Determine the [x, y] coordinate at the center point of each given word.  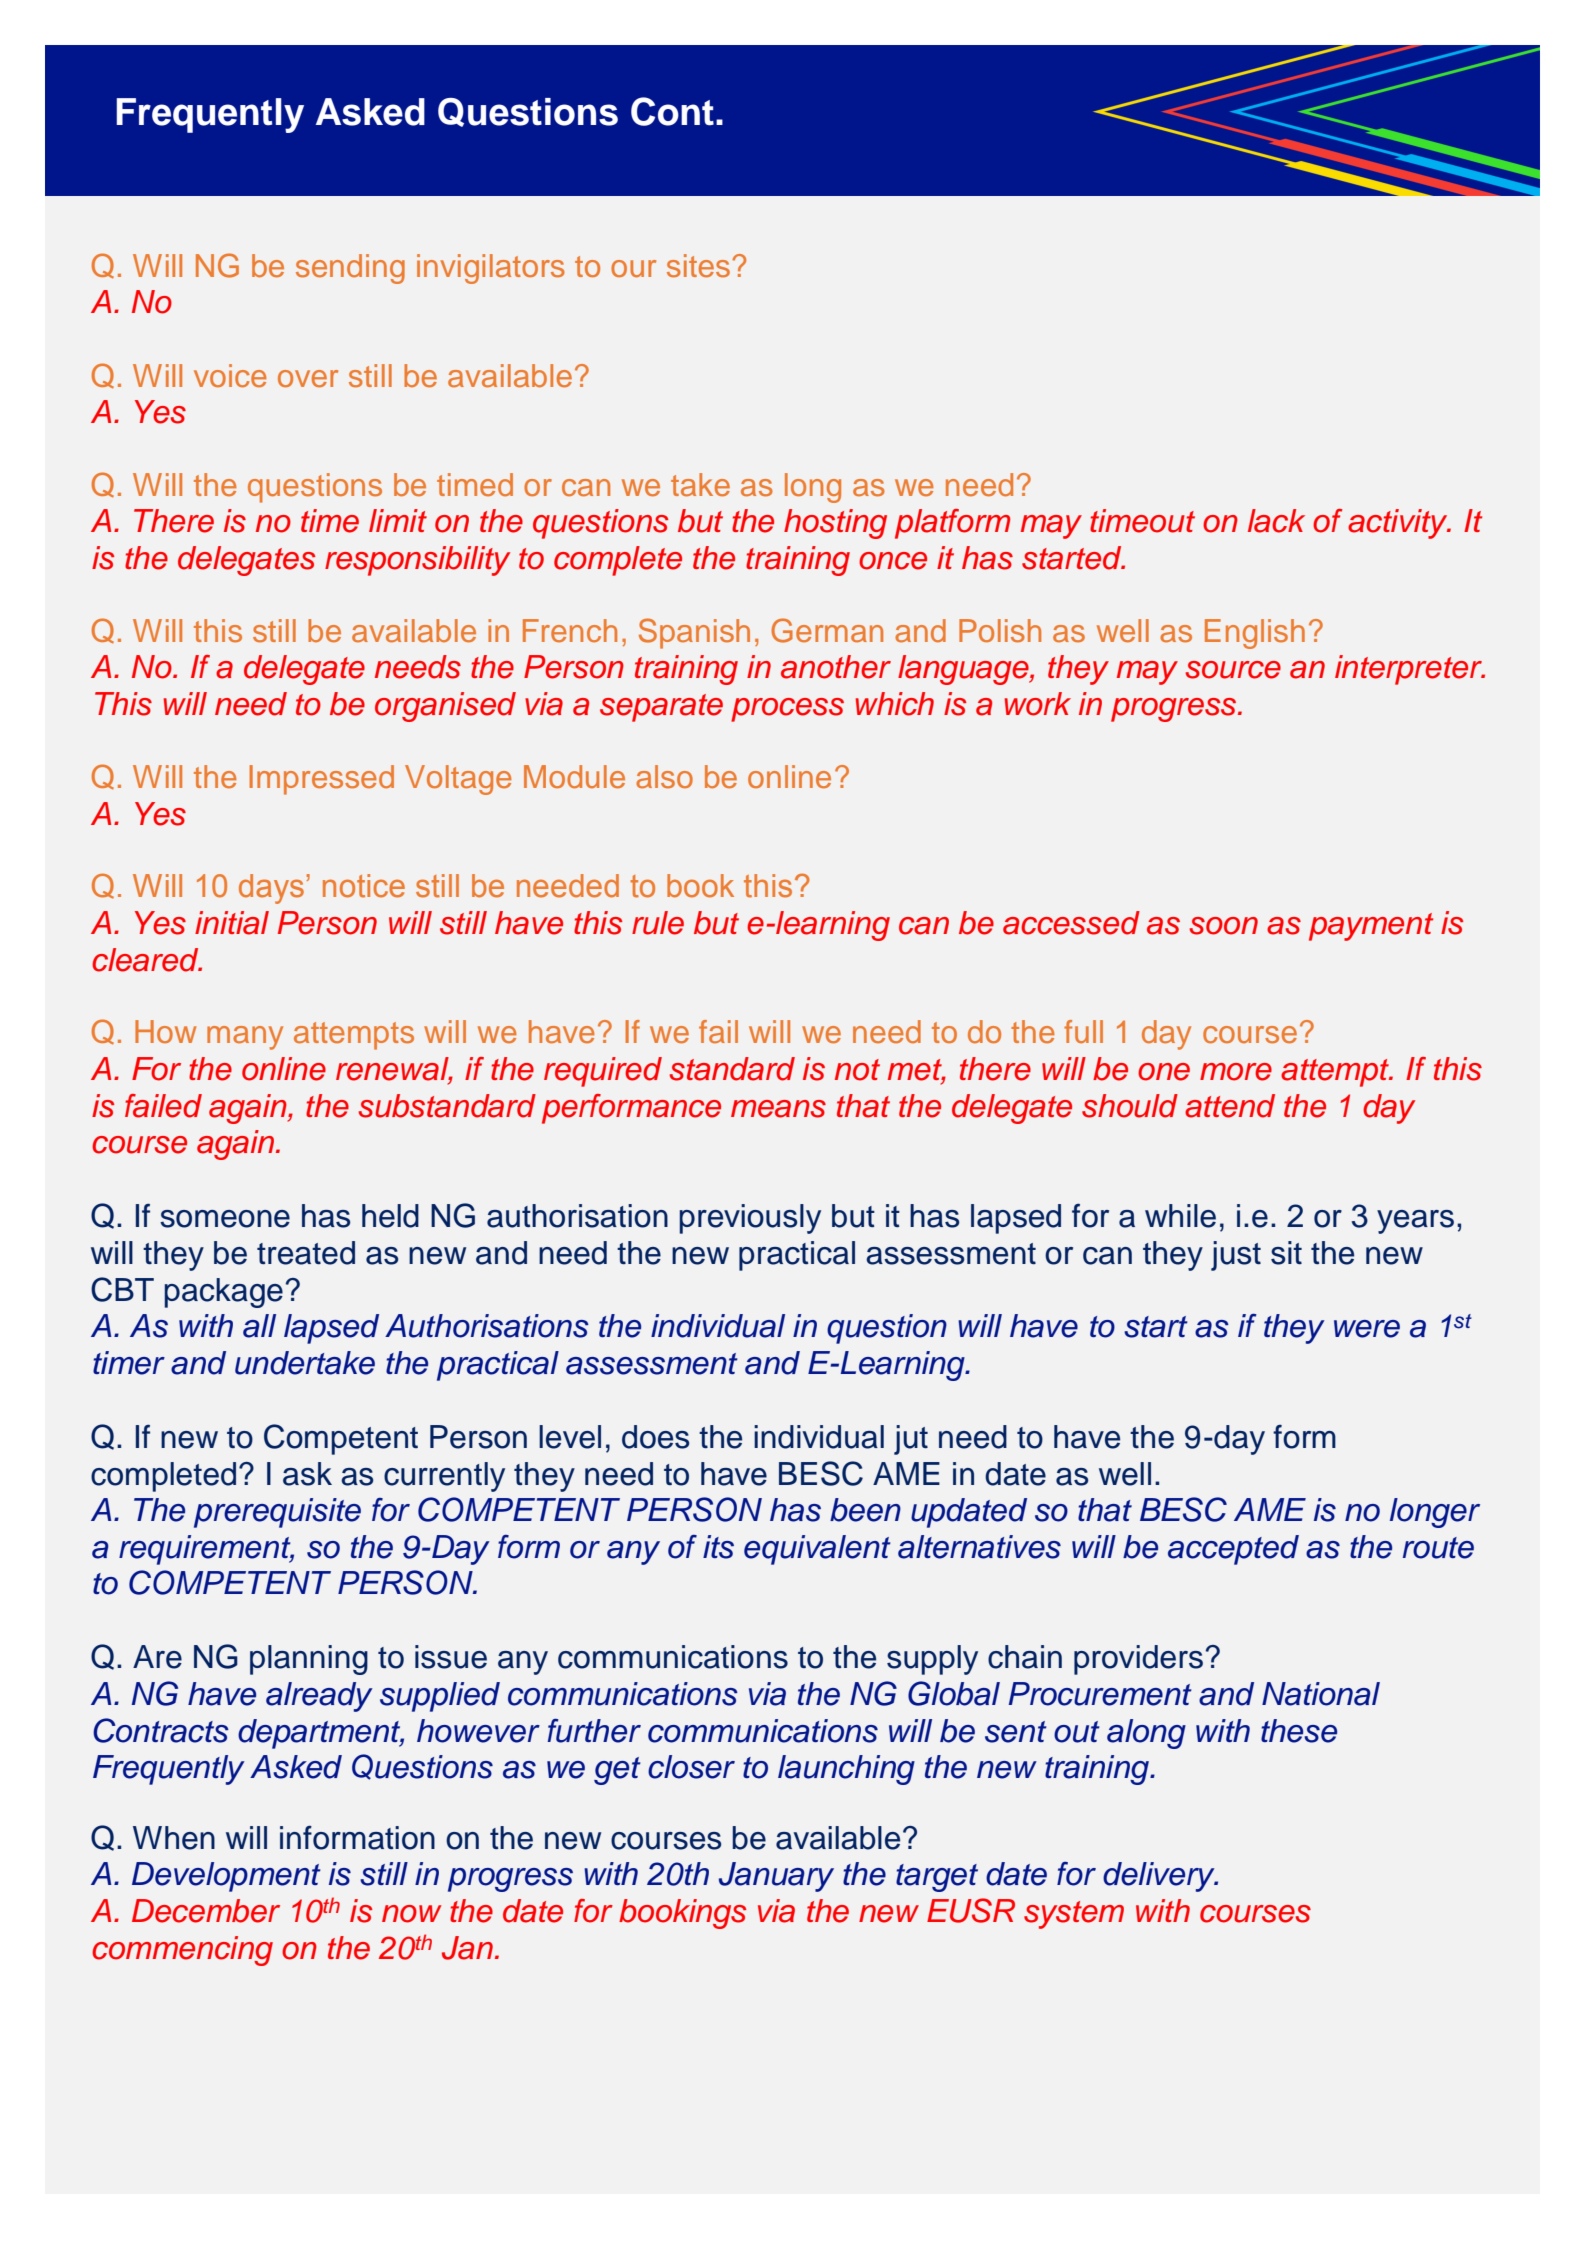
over [308, 379]
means [778, 1109]
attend [1230, 1106]
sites [700, 266]
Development [226, 1877]
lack [1276, 521]
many [245, 1038]
